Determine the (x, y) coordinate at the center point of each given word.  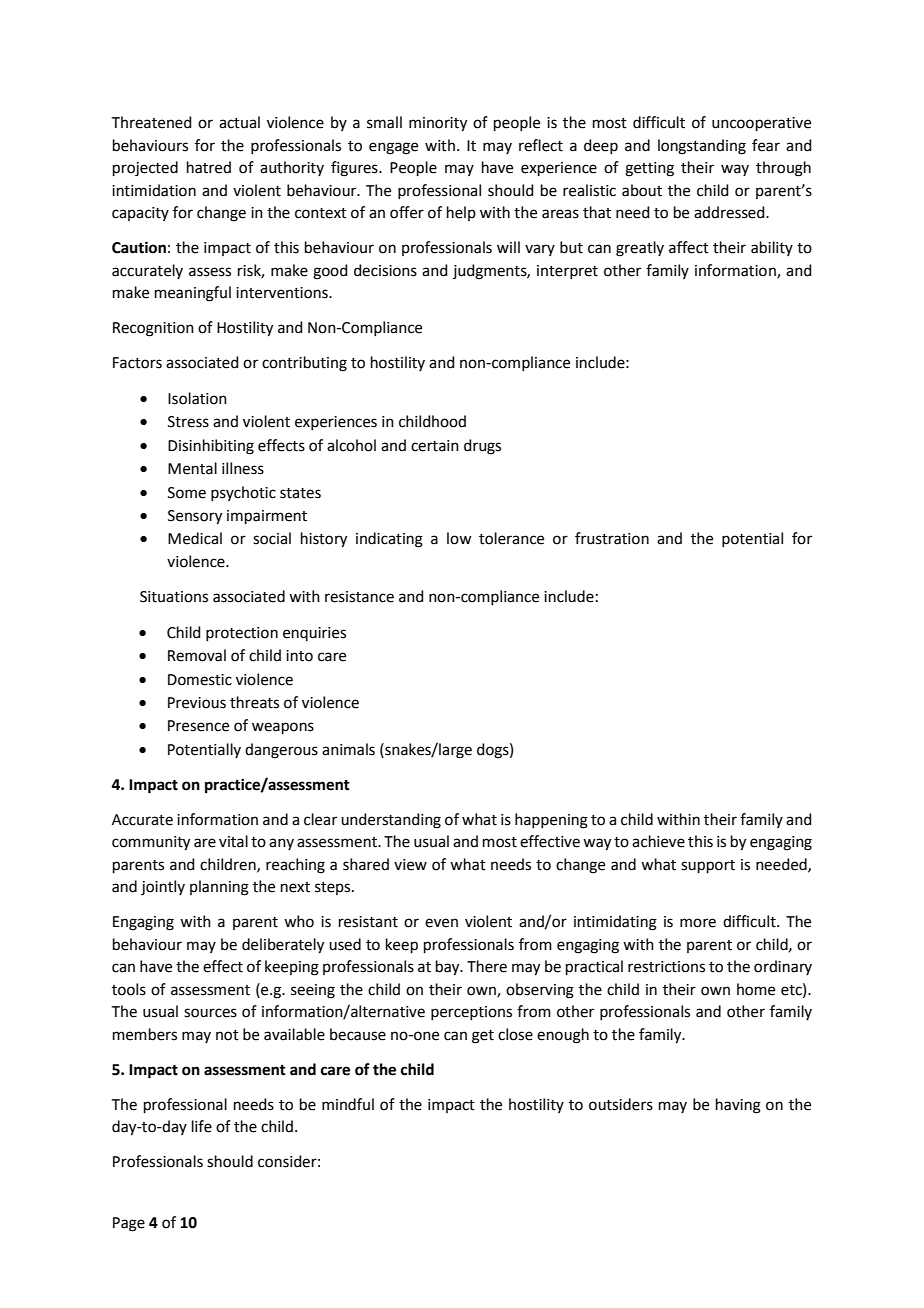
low (459, 538)
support (708, 866)
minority (438, 124)
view (410, 865)
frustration (612, 538)
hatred (209, 167)
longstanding (702, 147)
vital (233, 841)
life (202, 1126)
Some (187, 493)
